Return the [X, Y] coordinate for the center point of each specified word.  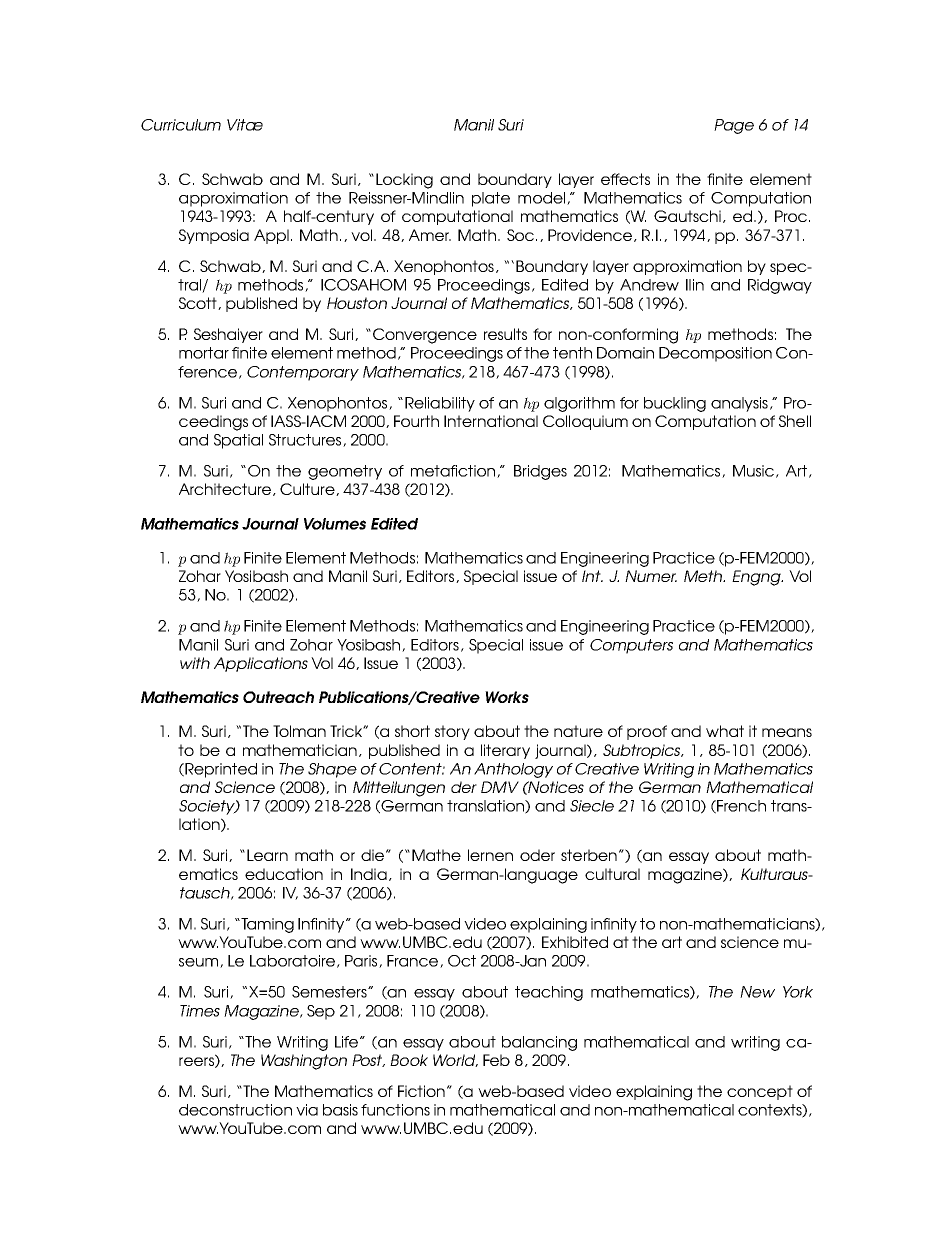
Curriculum [181, 125]
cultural [612, 874]
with [195, 663]
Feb [496, 1060]
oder [537, 855]
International [491, 421]
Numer [651, 576]
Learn [267, 855]
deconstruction [235, 1110]
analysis [741, 404]
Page [734, 126]
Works [507, 697]
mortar [204, 353]
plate [491, 199]
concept [760, 1092]
